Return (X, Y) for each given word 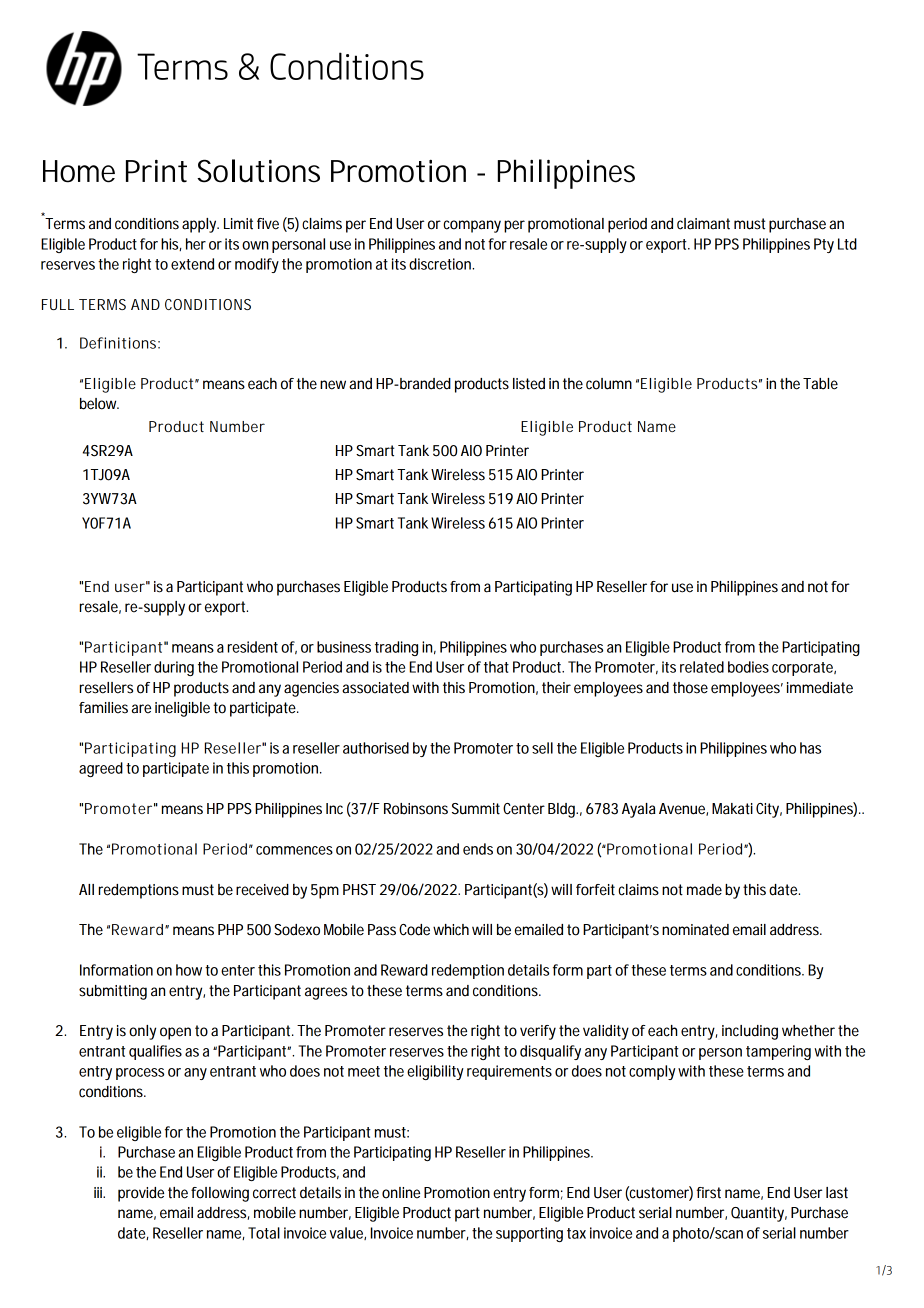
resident (253, 647)
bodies (748, 667)
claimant (703, 224)
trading (396, 648)
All (86, 889)
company (472, 226)
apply (200, 225)
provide (141, 1194)
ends (478, 849)
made (704, 890)
